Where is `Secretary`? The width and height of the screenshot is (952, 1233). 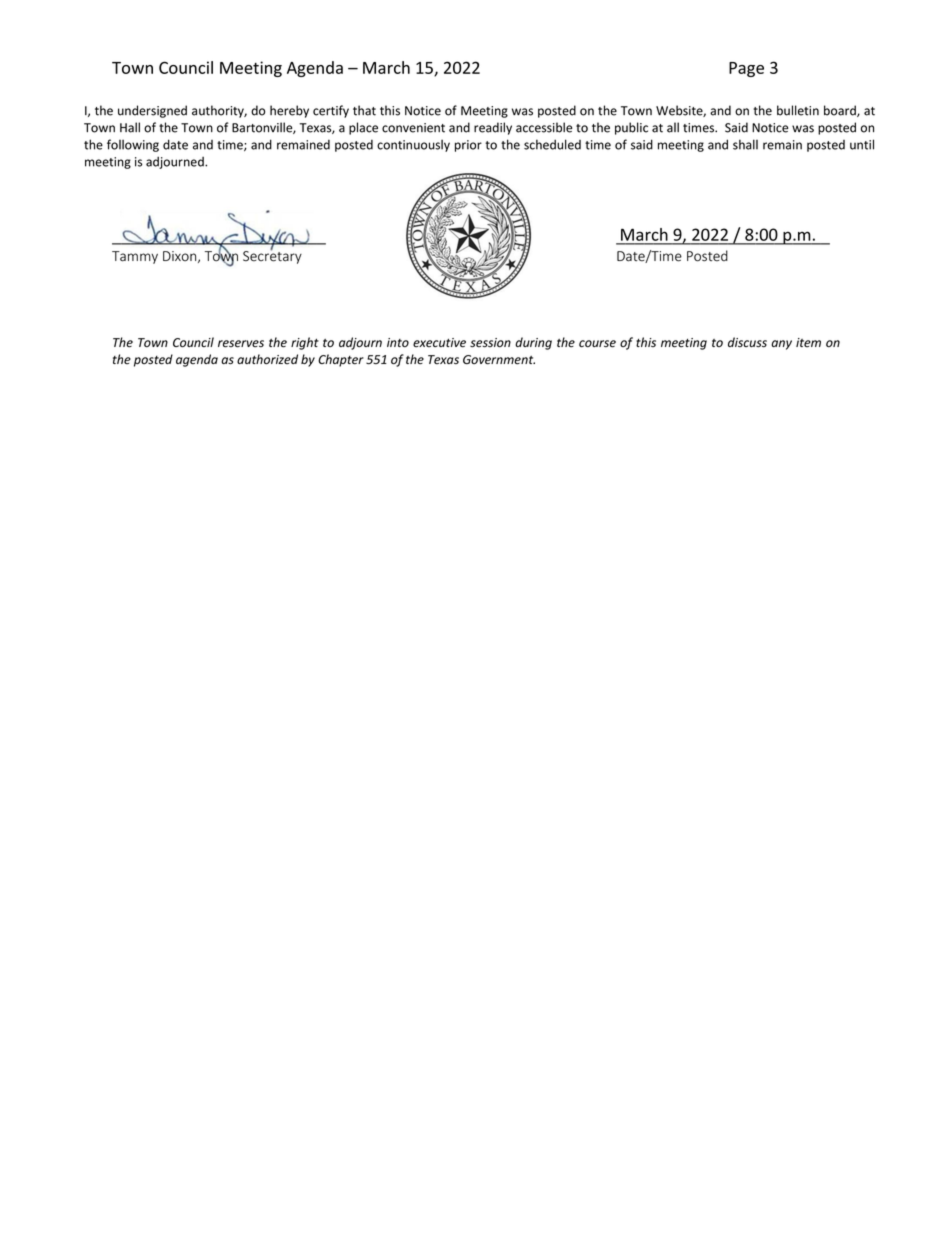
Secretary is located at coordinates (272, 256).
